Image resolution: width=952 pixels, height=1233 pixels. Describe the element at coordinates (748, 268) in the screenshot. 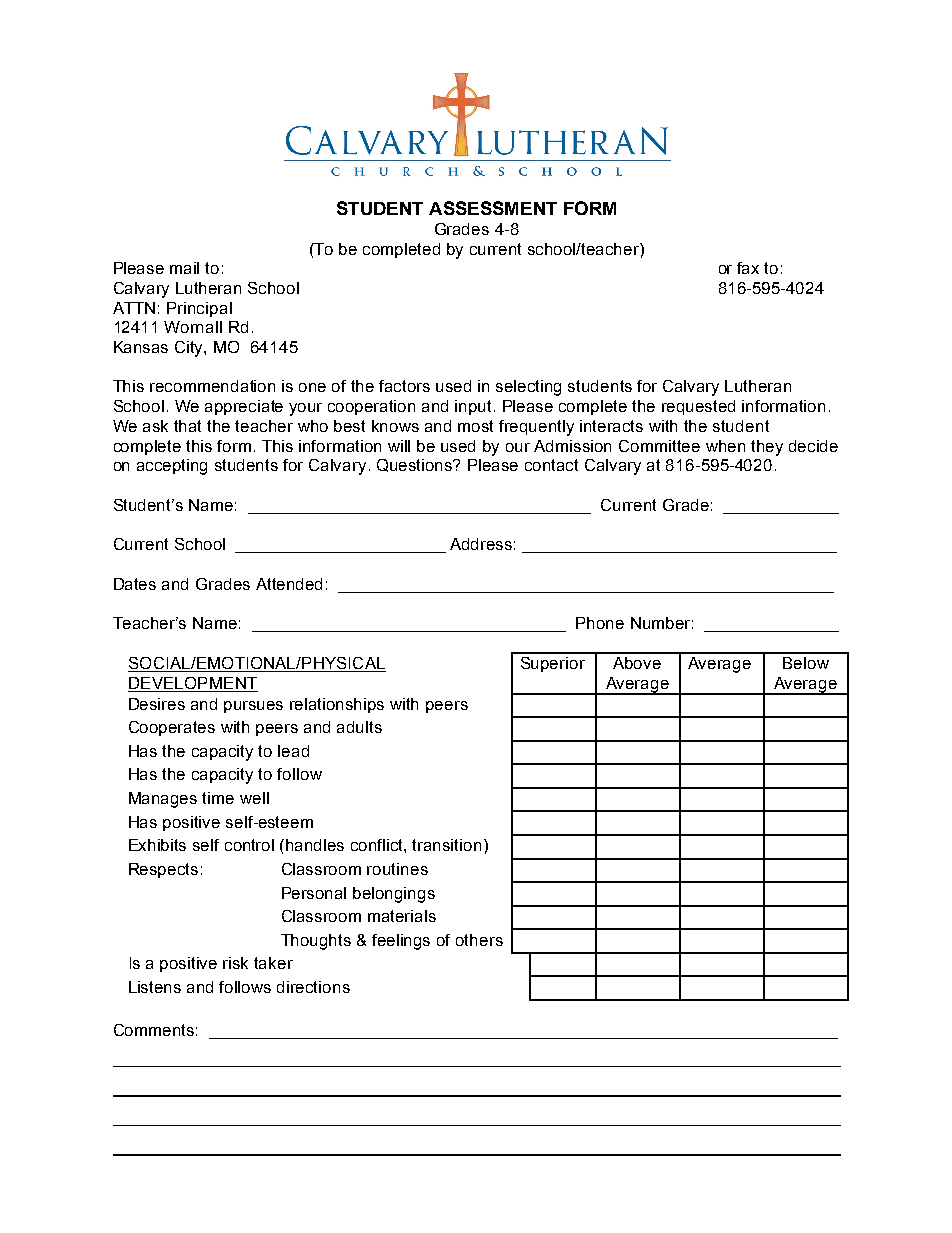

I see `fax` at that location.
